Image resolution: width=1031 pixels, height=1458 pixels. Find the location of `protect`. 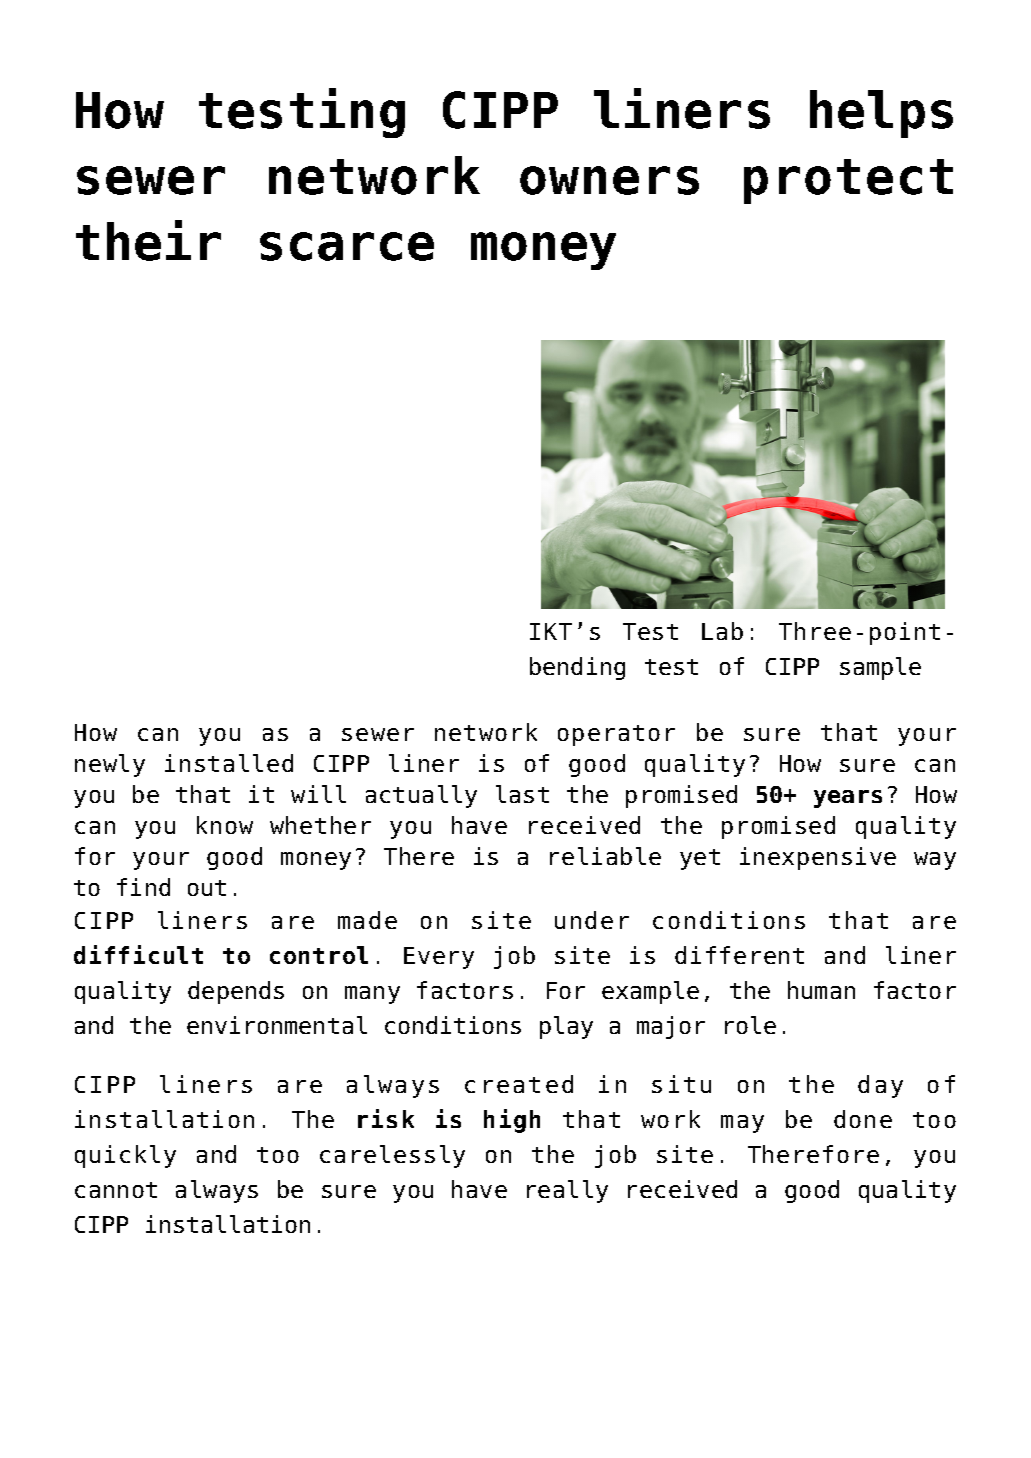

protect is located at coordinates (848, 181).
